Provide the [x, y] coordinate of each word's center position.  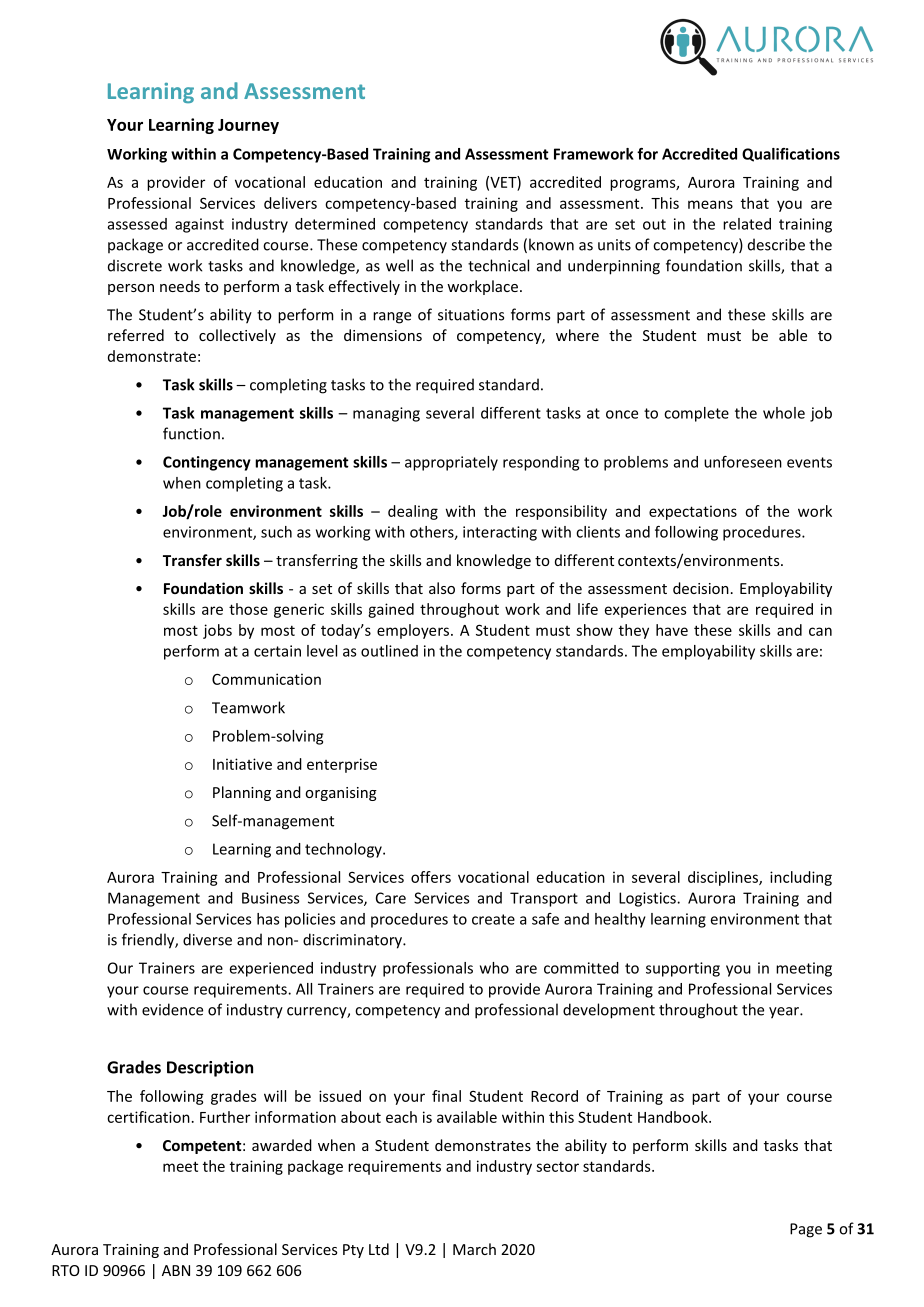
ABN [176, 1270]
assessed [137, 224]
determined [335, 224]
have [672, 630]
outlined [389, 651]
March [474, 1249]
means [710, 204]
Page [806, 1230]
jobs [217, 631]
